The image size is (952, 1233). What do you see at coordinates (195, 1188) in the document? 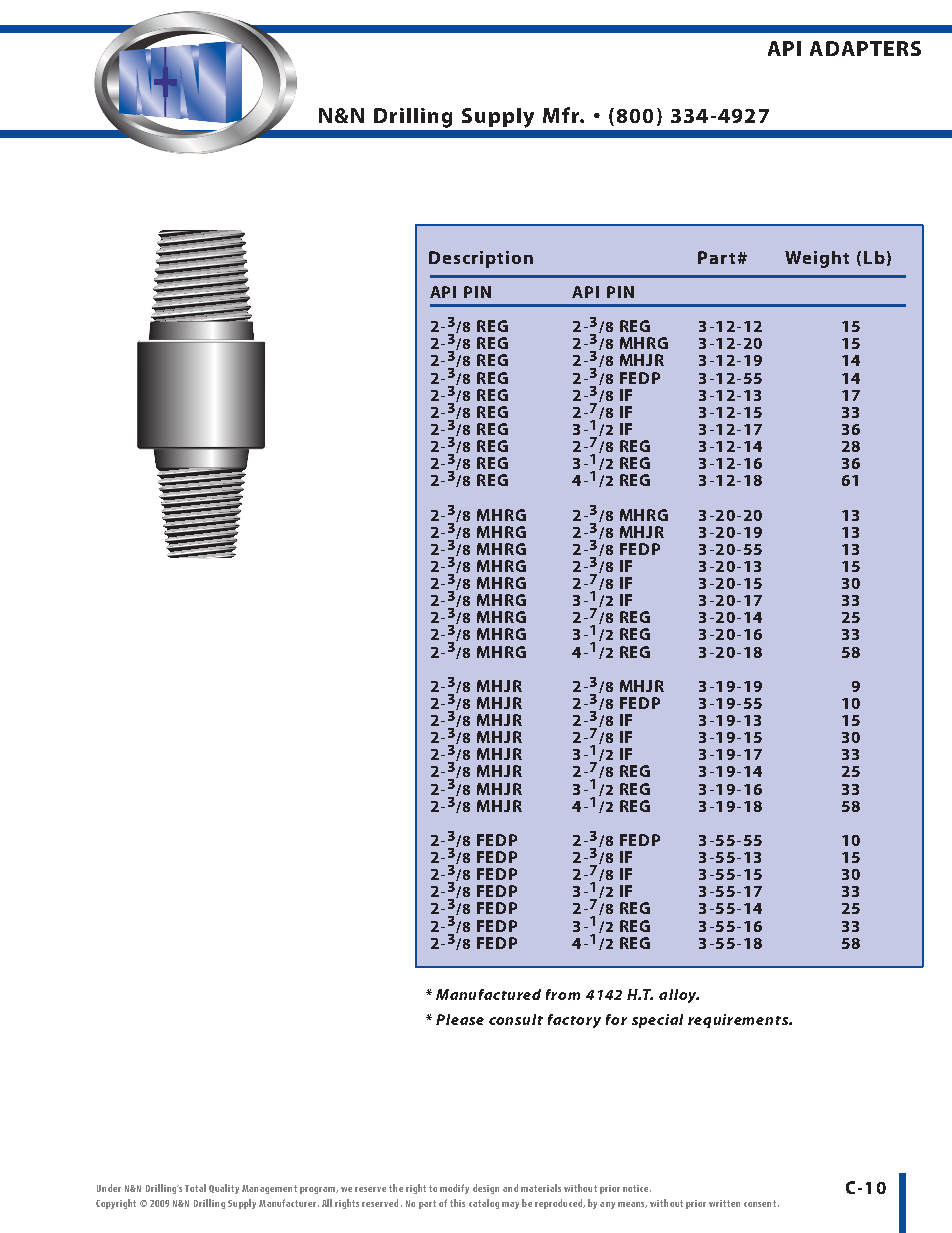
I see `Total` at bounding box center [195, 1188].
